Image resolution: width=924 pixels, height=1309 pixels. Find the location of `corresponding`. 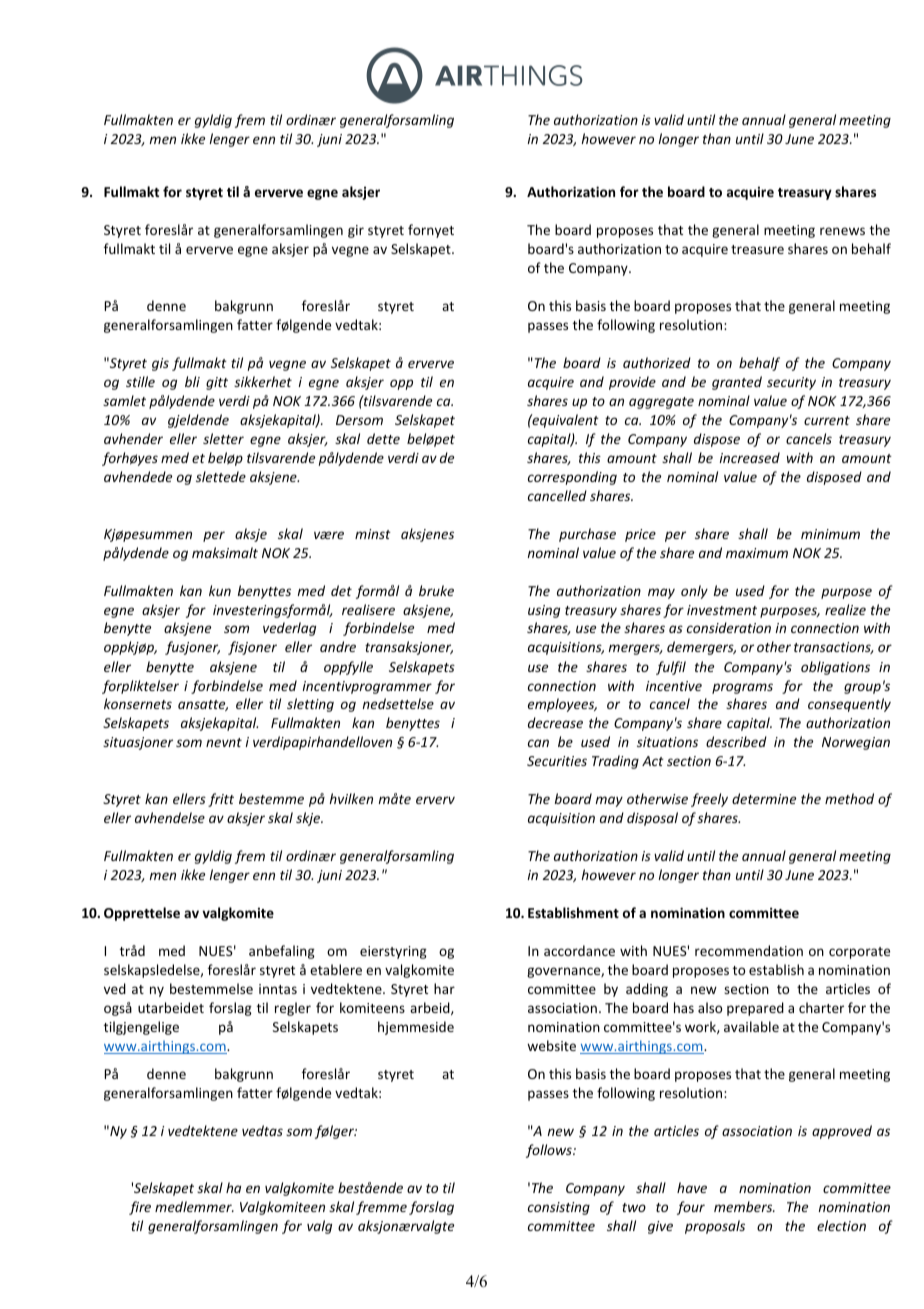

corresponding is located at coordinates (572, 478).
